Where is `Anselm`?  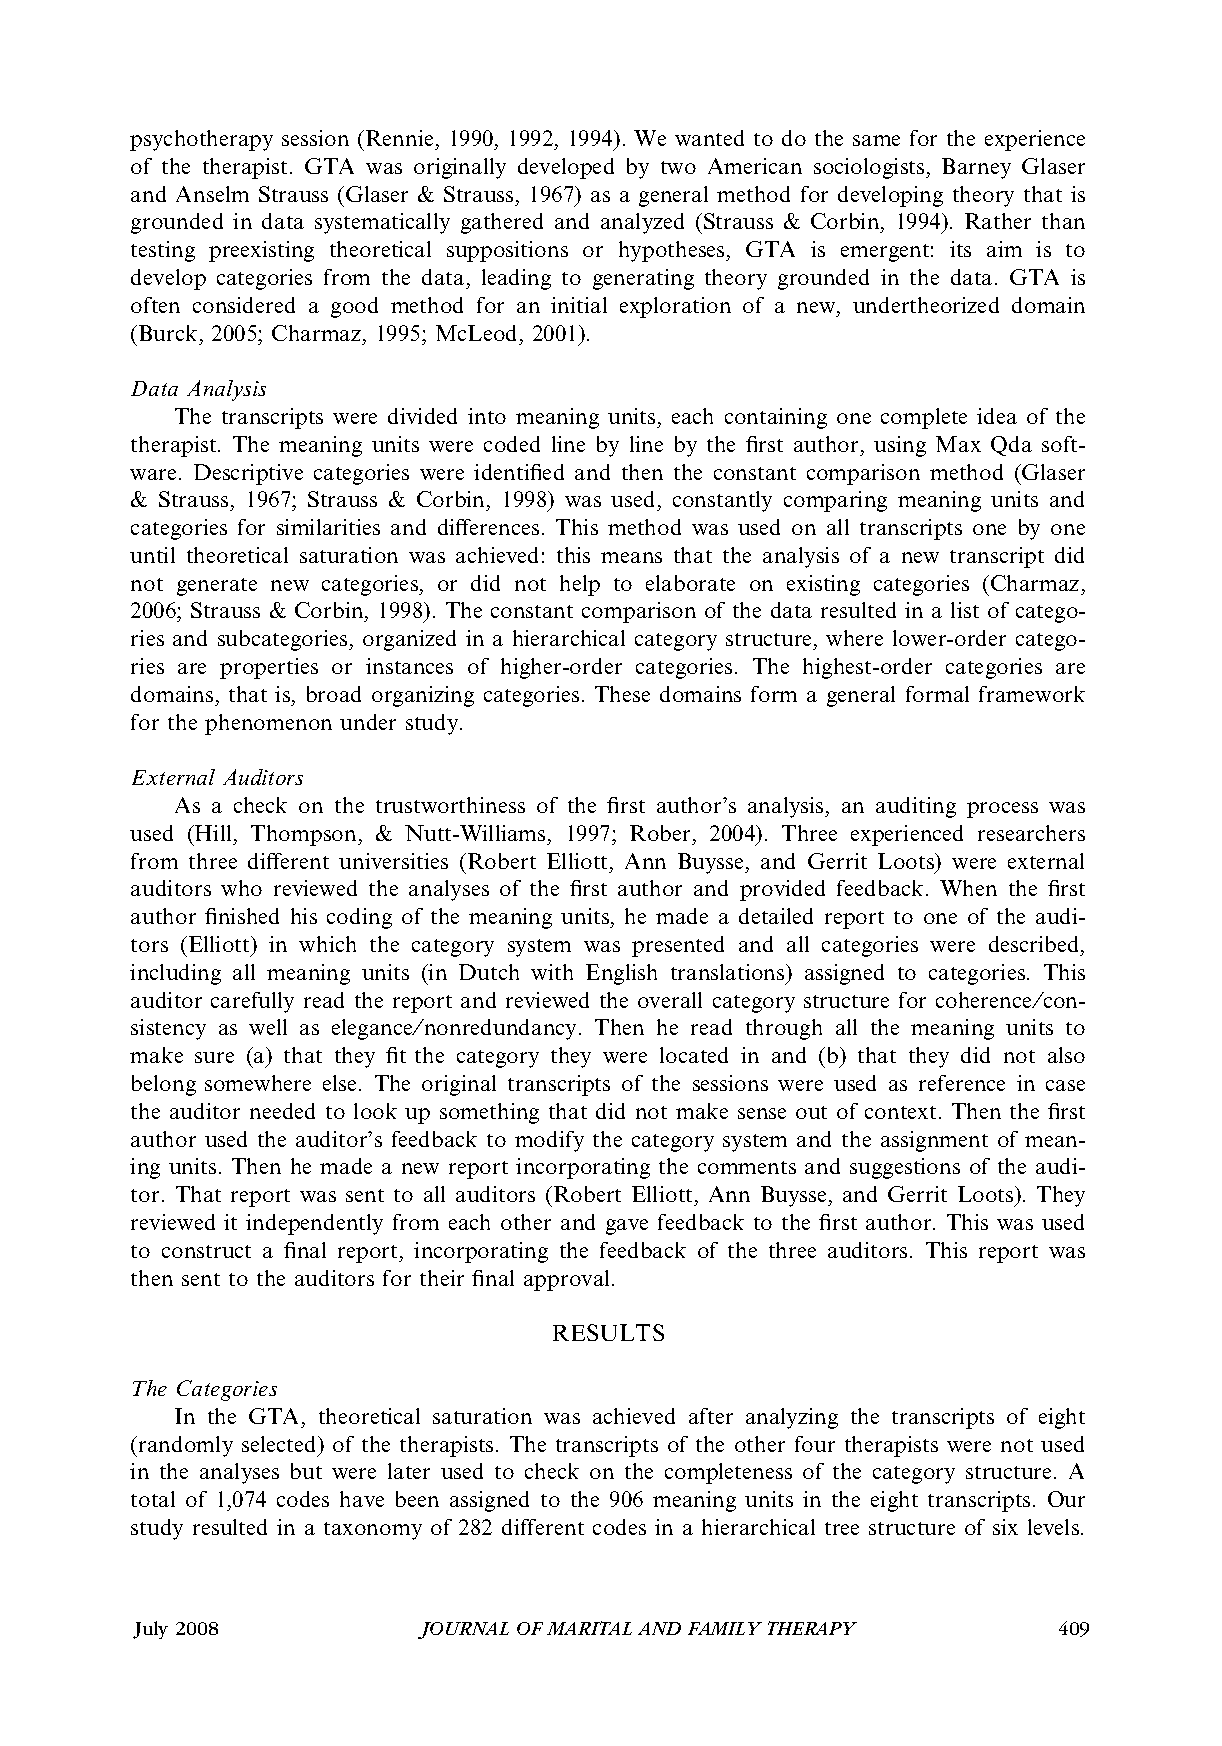
Anselm is located at coordinates (212, 194).
